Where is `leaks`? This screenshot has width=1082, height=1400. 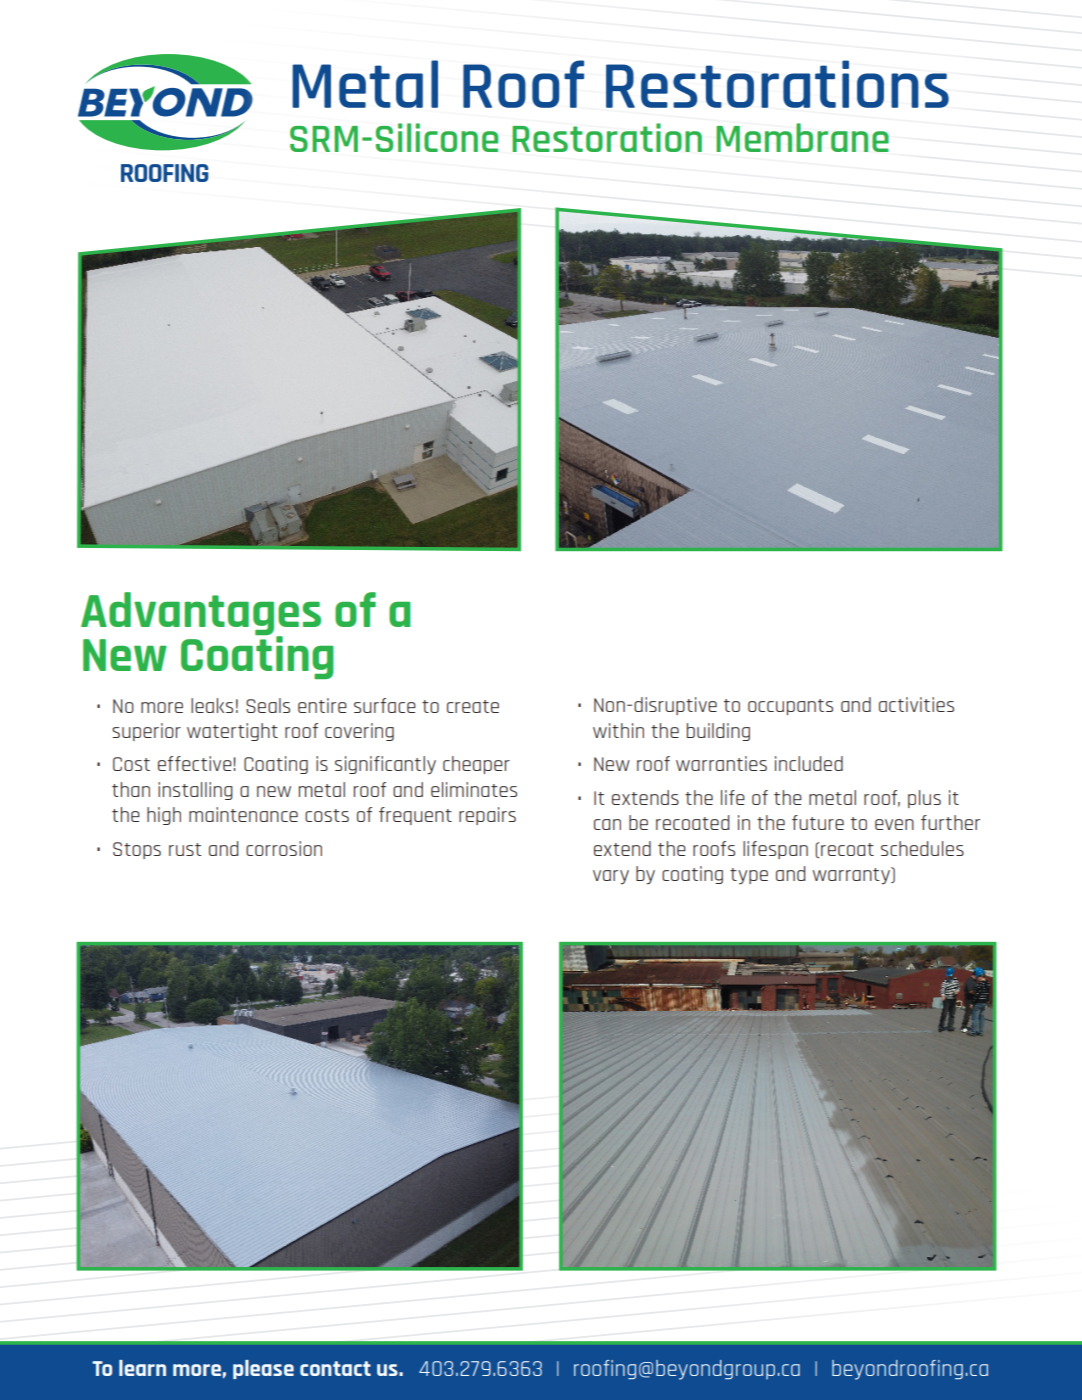
leaks is located at coordinates (212, 705).
